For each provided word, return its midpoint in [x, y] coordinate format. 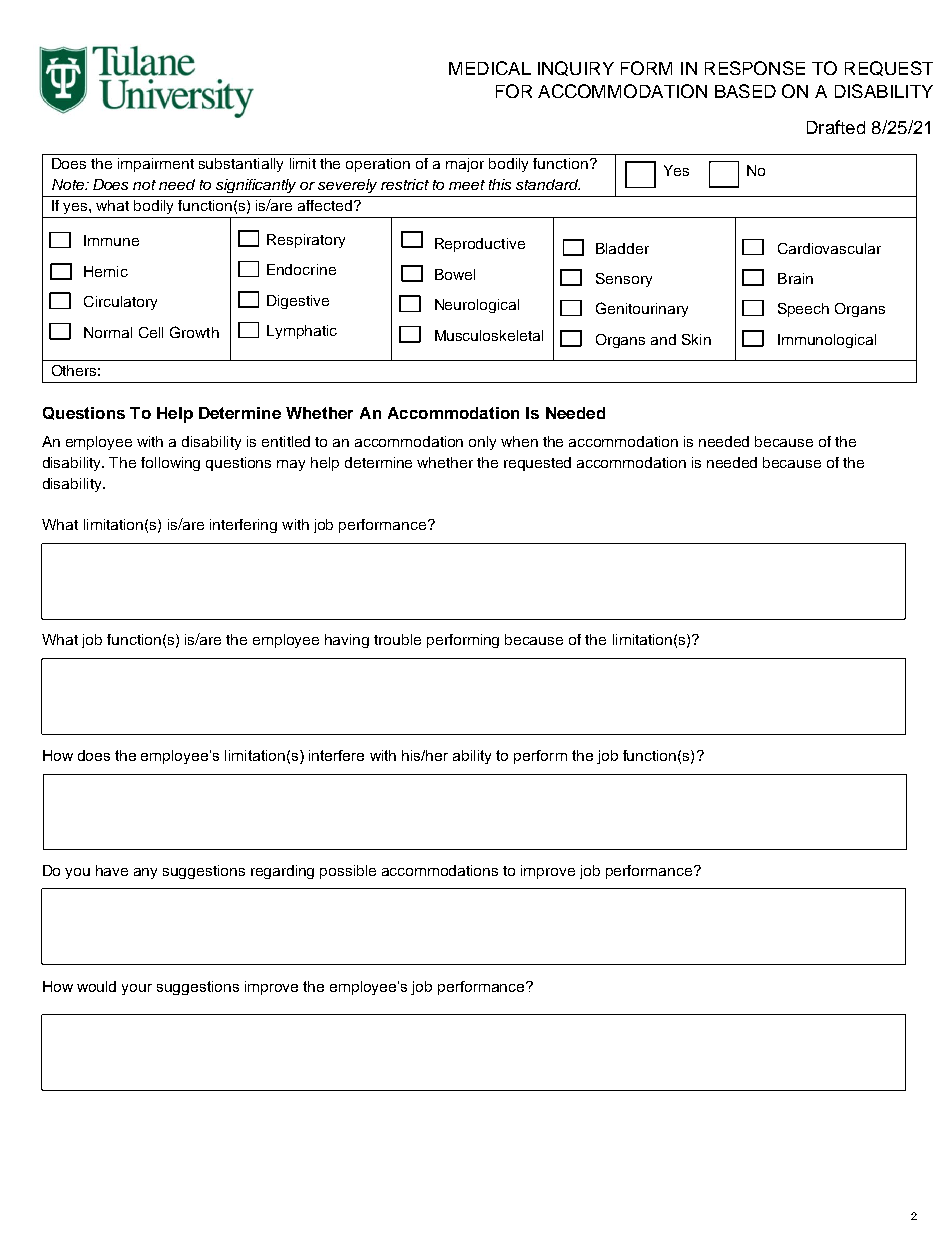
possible [348, 872]
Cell [151, 332]
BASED [745, 91]
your [137, 989]
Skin [696, 339]
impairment [156, 165]
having [347, 641]
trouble [397, 639]
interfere [336, 755]
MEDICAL [490, 68]
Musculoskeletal [489, 335]
